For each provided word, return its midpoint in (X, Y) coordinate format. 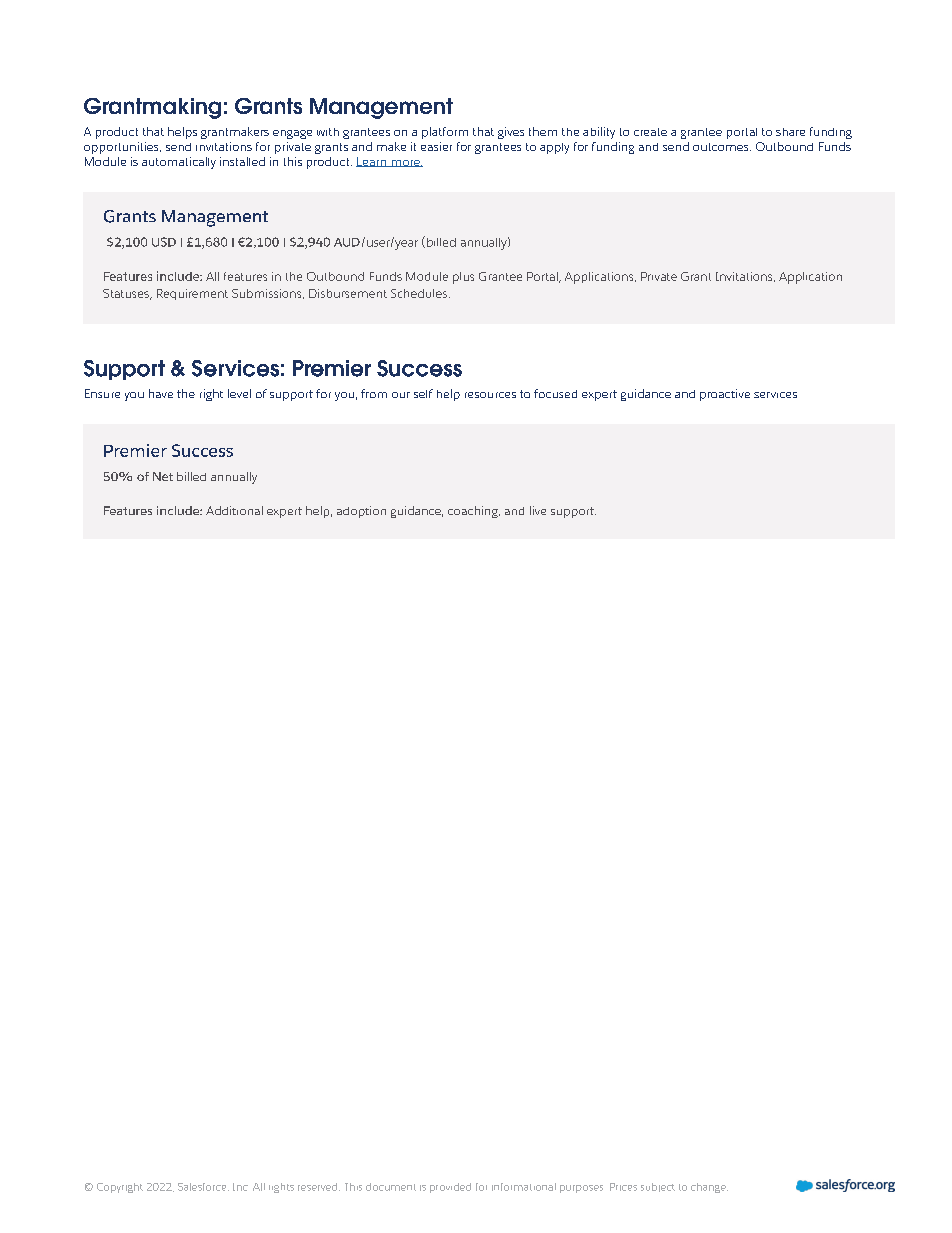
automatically (179, 163)
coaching (474, 512)
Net (163, 476)
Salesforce (203, 1187)
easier (436, 146)
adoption (361, 512)
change (709, 1188)
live (538, 510)
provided (450, 1188)
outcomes (722, 147)
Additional (234, 510)
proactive (725, 395)
